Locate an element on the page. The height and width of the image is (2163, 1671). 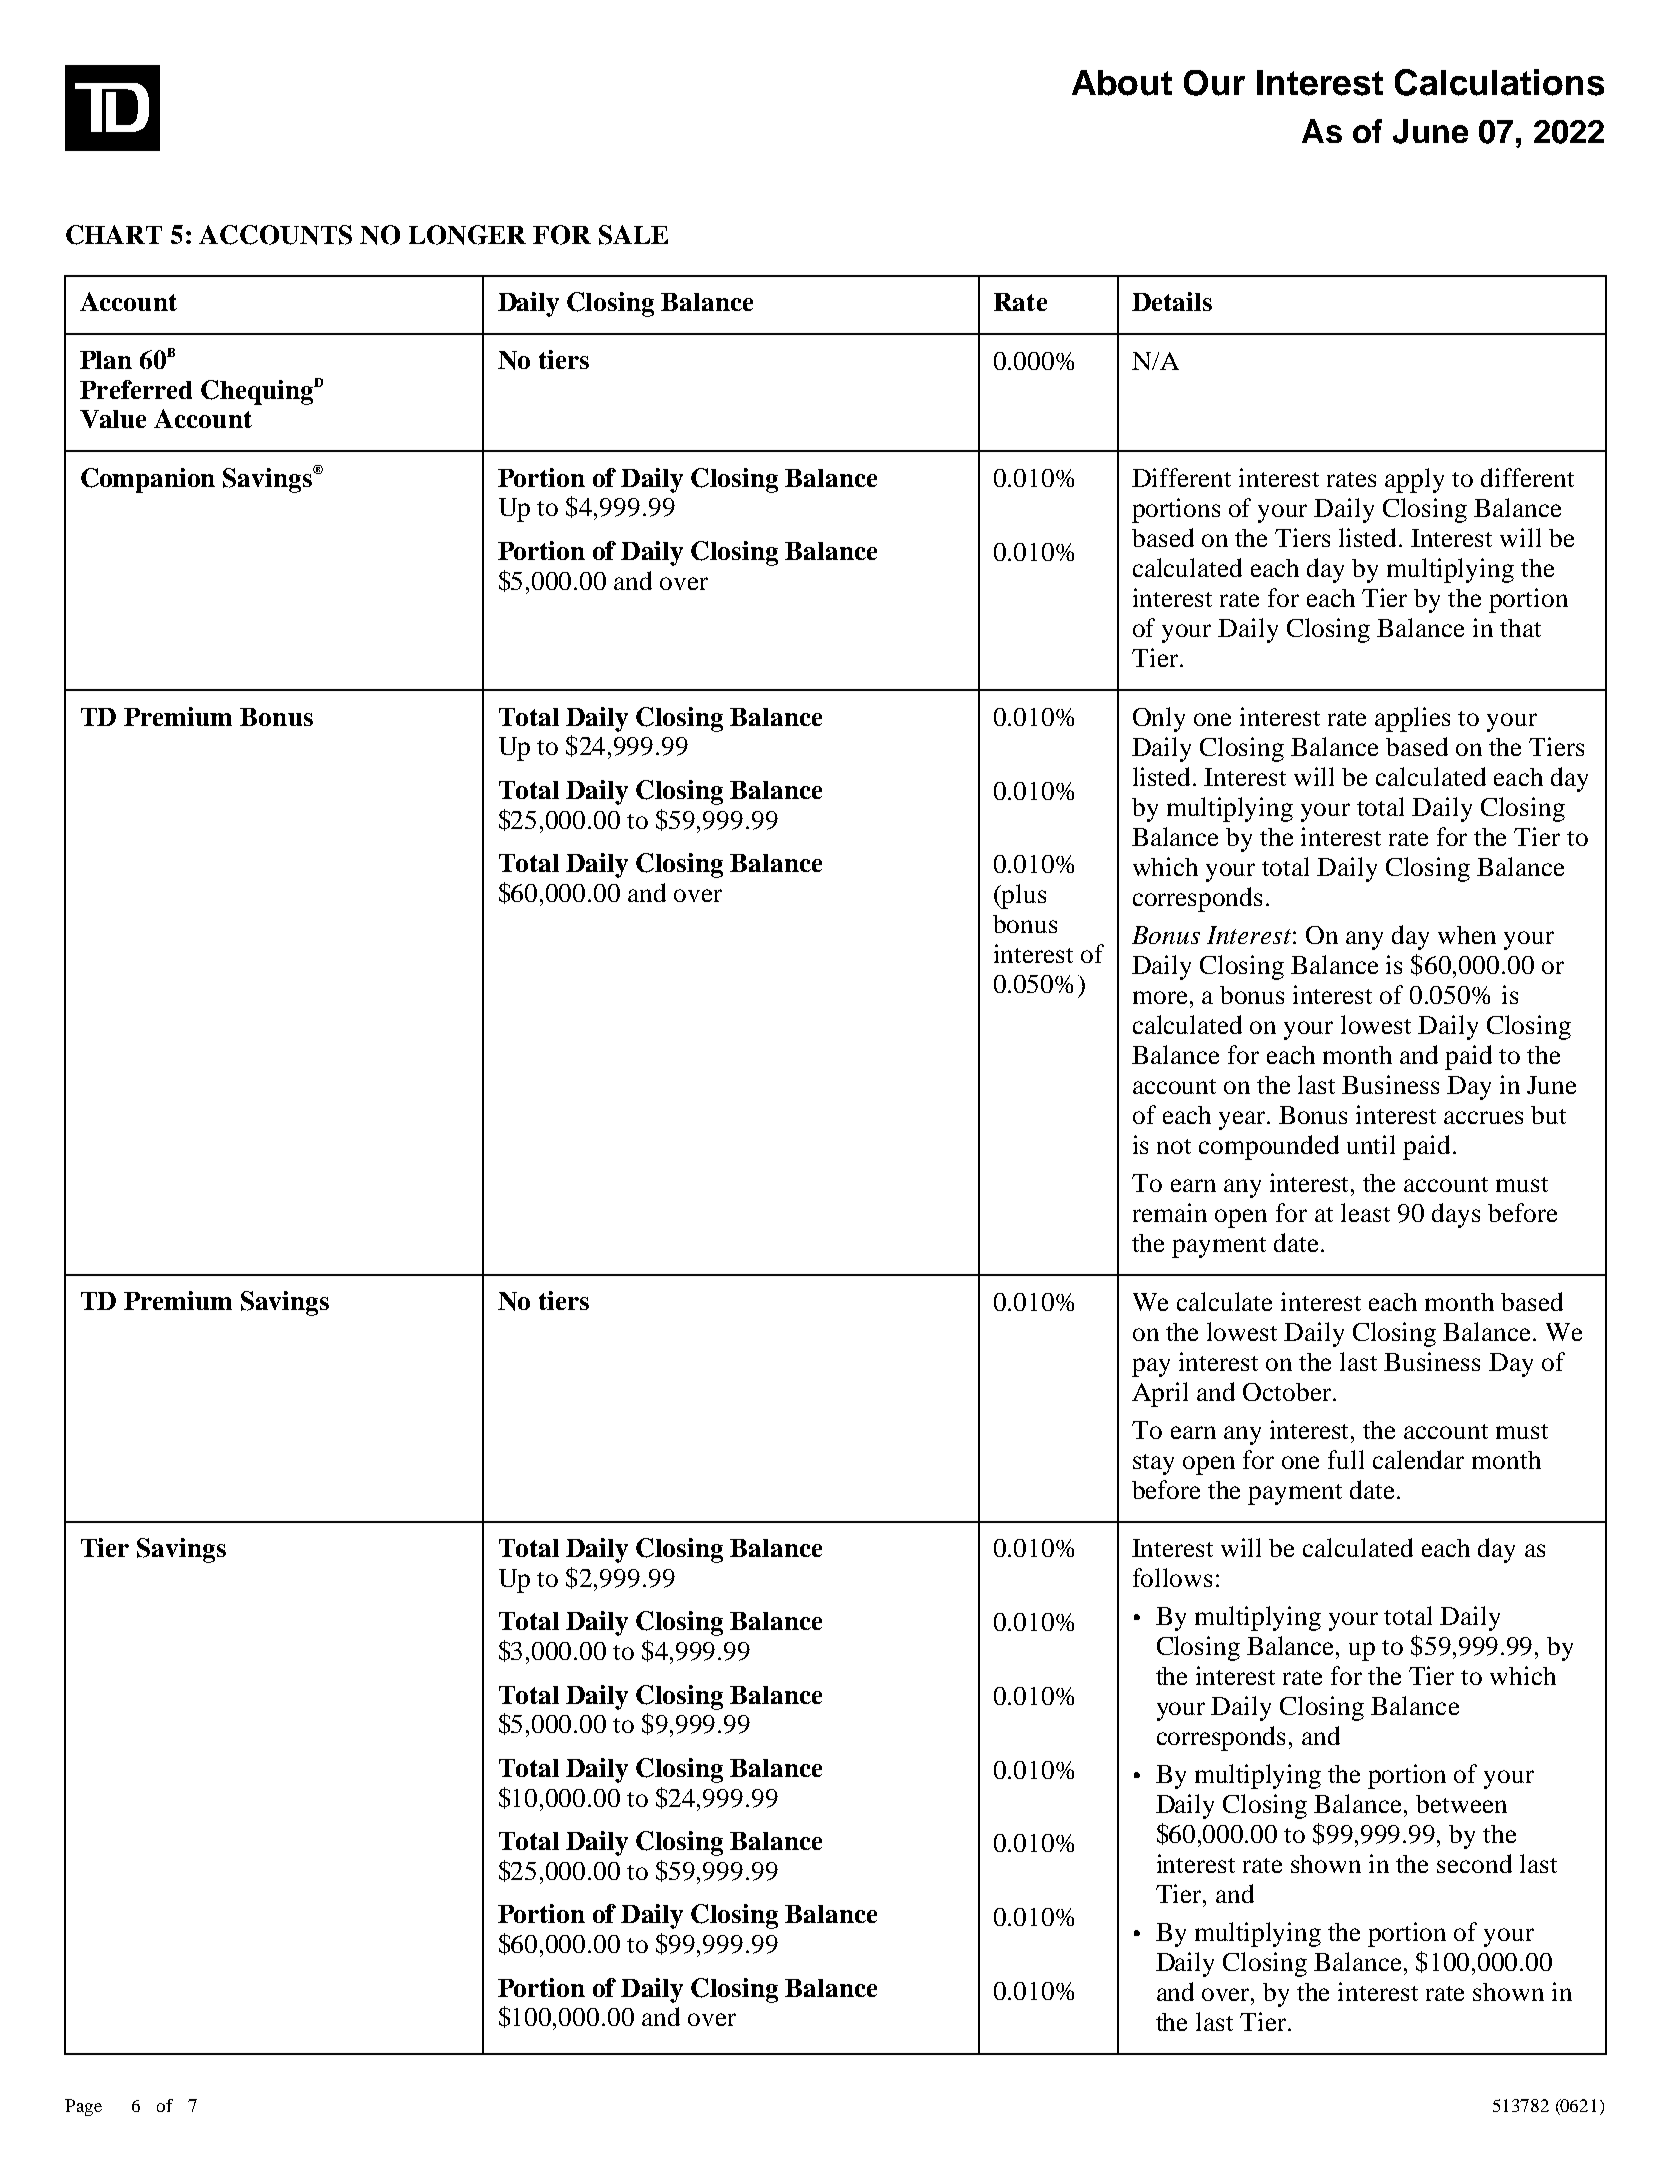
full is located at coordinates (1346, 1459).
